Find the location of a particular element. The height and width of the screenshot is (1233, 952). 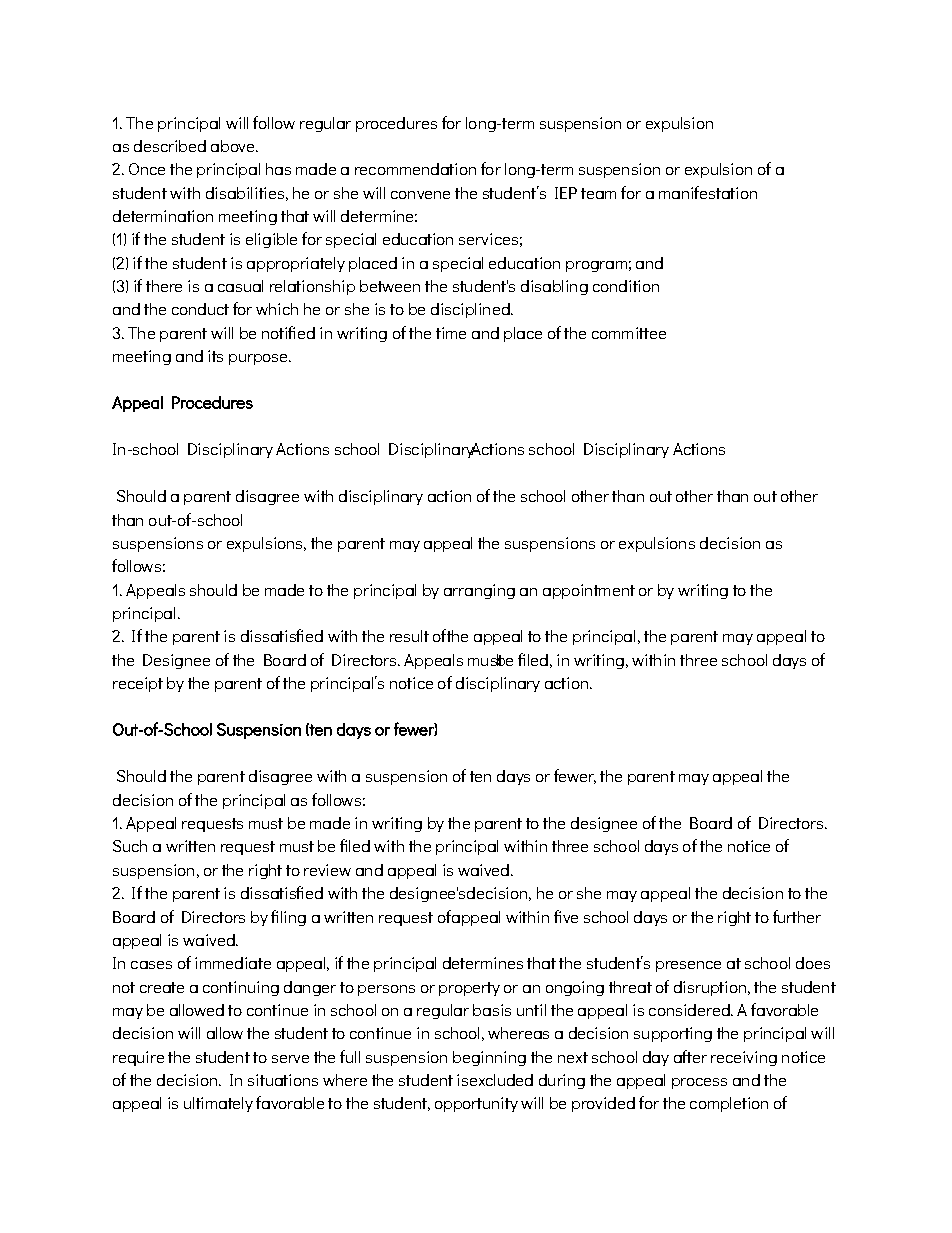

review is located at coordinates (327, 870).
